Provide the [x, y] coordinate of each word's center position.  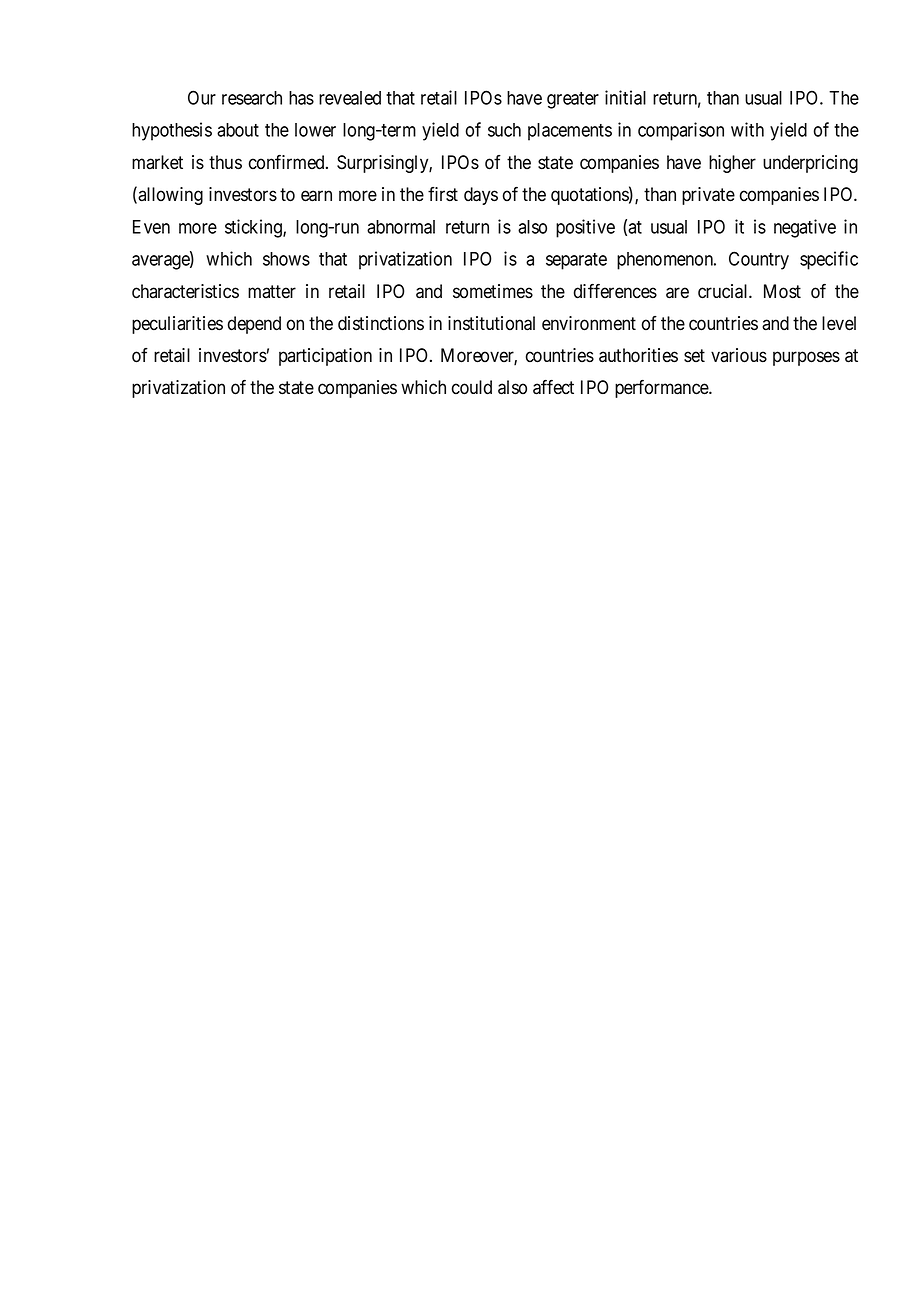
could [472, 387]
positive [585, 228]
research [252, 98]
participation [325, 357]
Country [759, 260]
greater [573, 100]
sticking [254, 228]
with [747, 129]
